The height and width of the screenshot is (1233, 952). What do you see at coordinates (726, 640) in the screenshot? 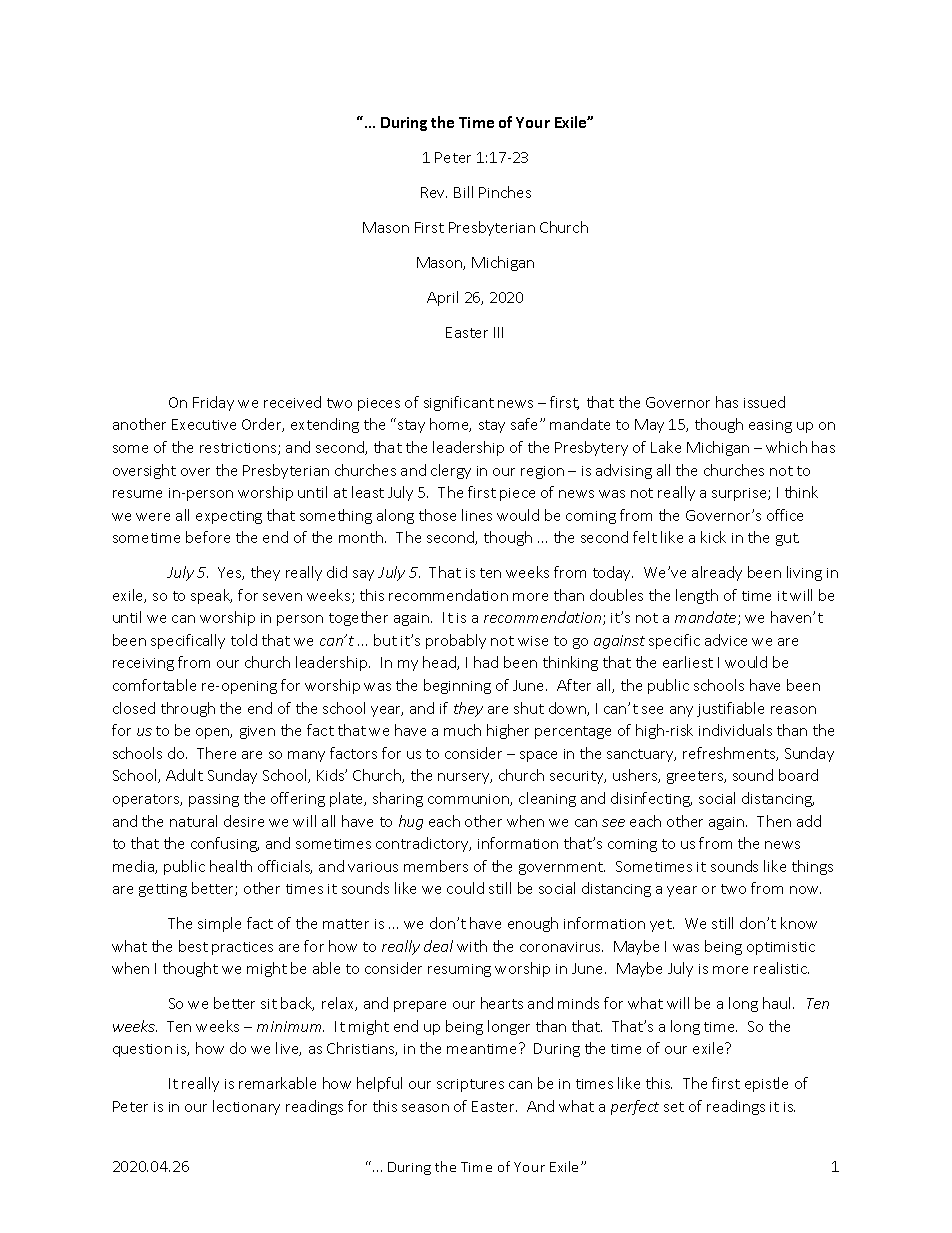
I see `advice` at bounding box center [726, 640].
